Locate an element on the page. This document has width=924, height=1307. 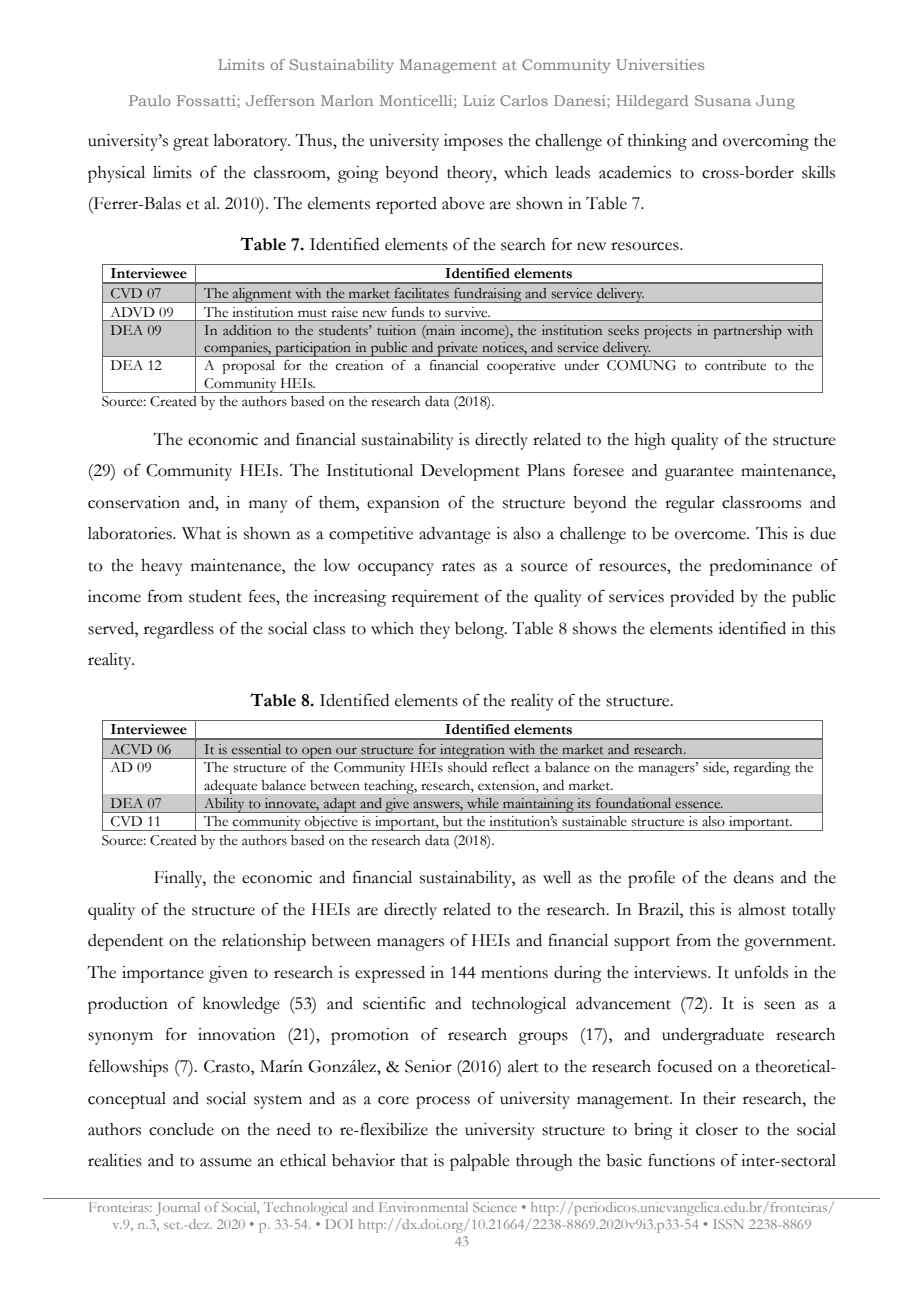
addition is located at coordinates (247, 330).
